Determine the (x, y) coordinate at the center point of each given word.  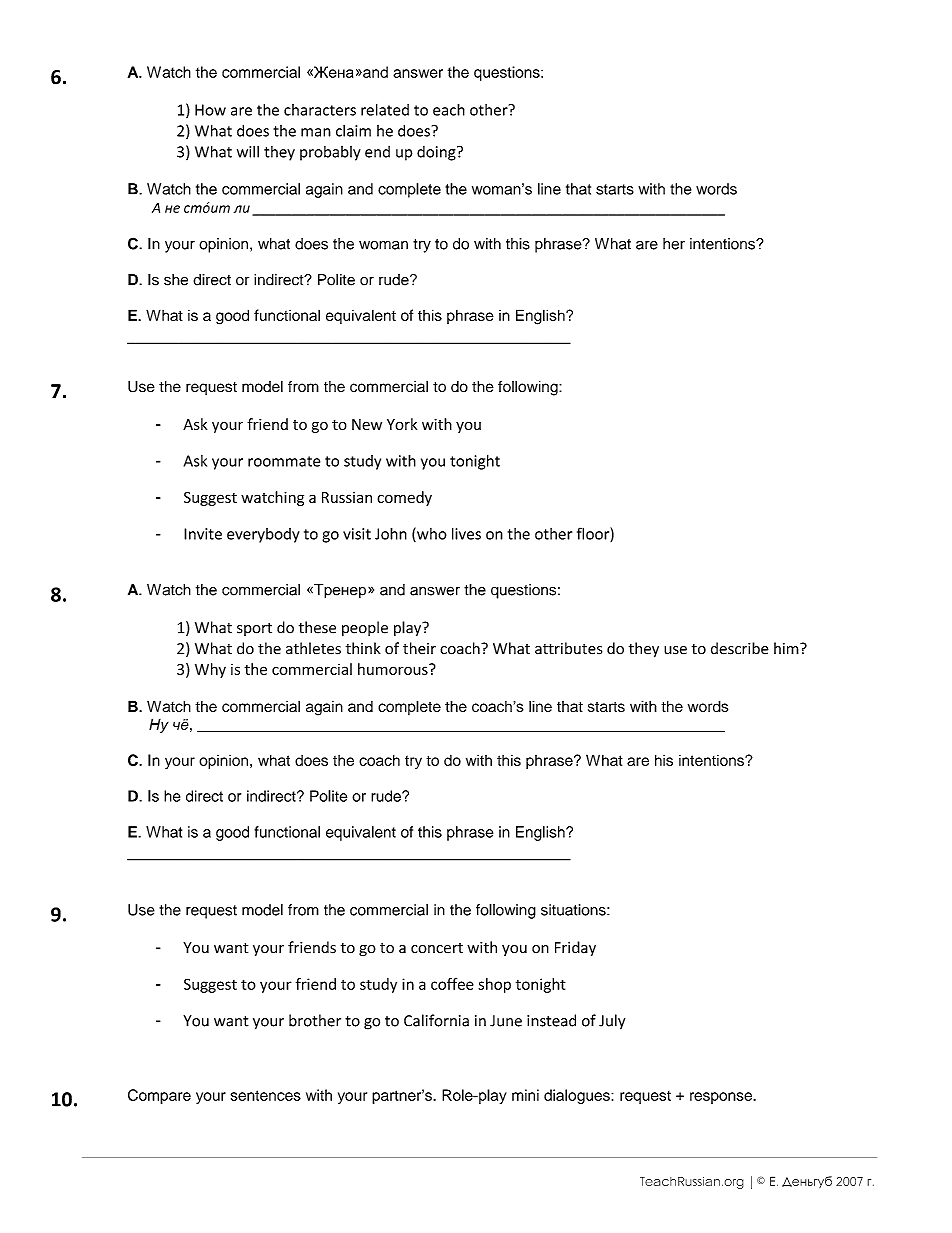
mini (525, 1095)
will (248, 151)
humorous (394, 669)
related (385, 109)
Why (210, 670)
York (402, 424)
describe (740, 648)
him (787, 648)
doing (437, 153)
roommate (284, 461)
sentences (266, 1095)
